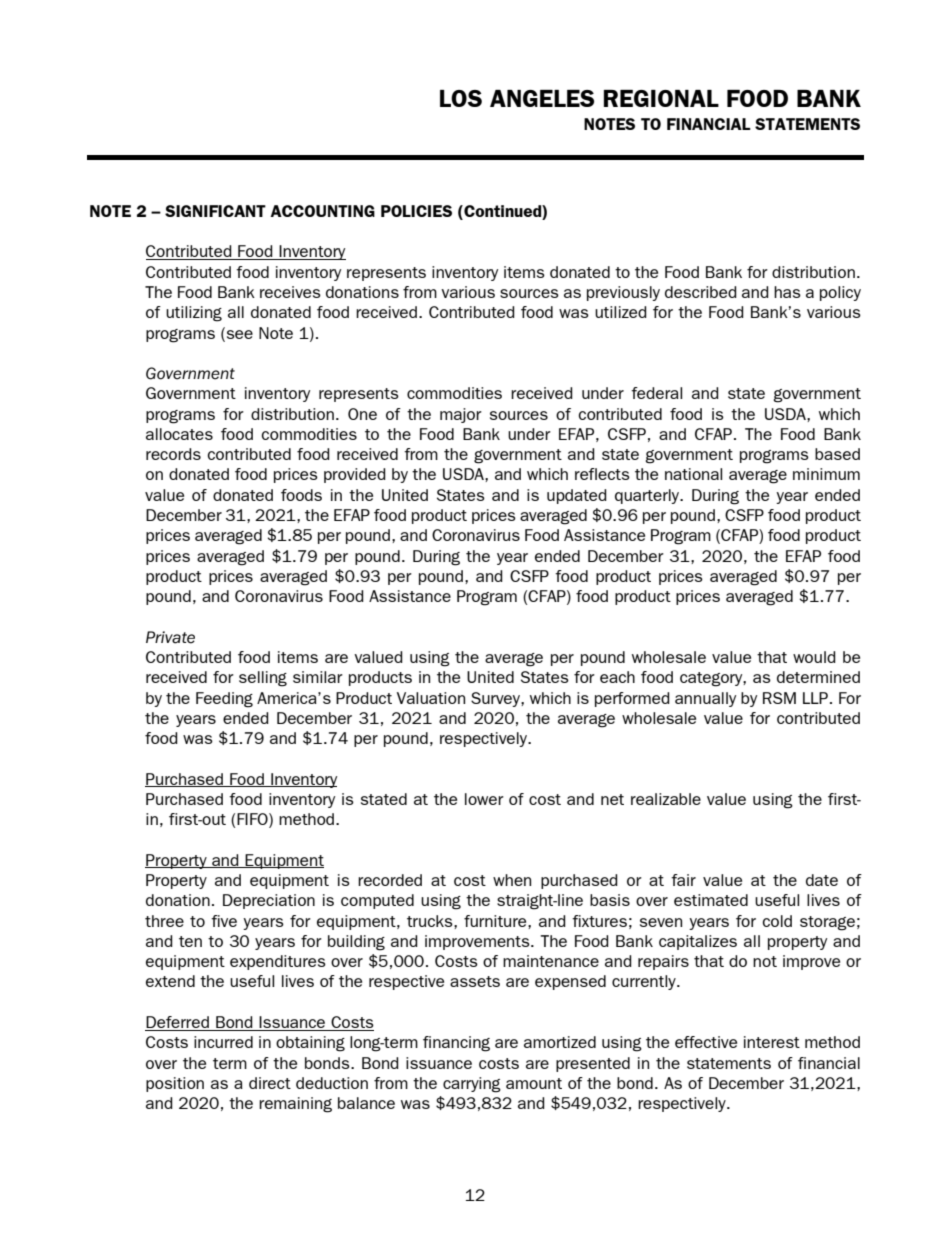 The height and width of the document is (1233, 952). I want to click on national, so click(693, 474).
